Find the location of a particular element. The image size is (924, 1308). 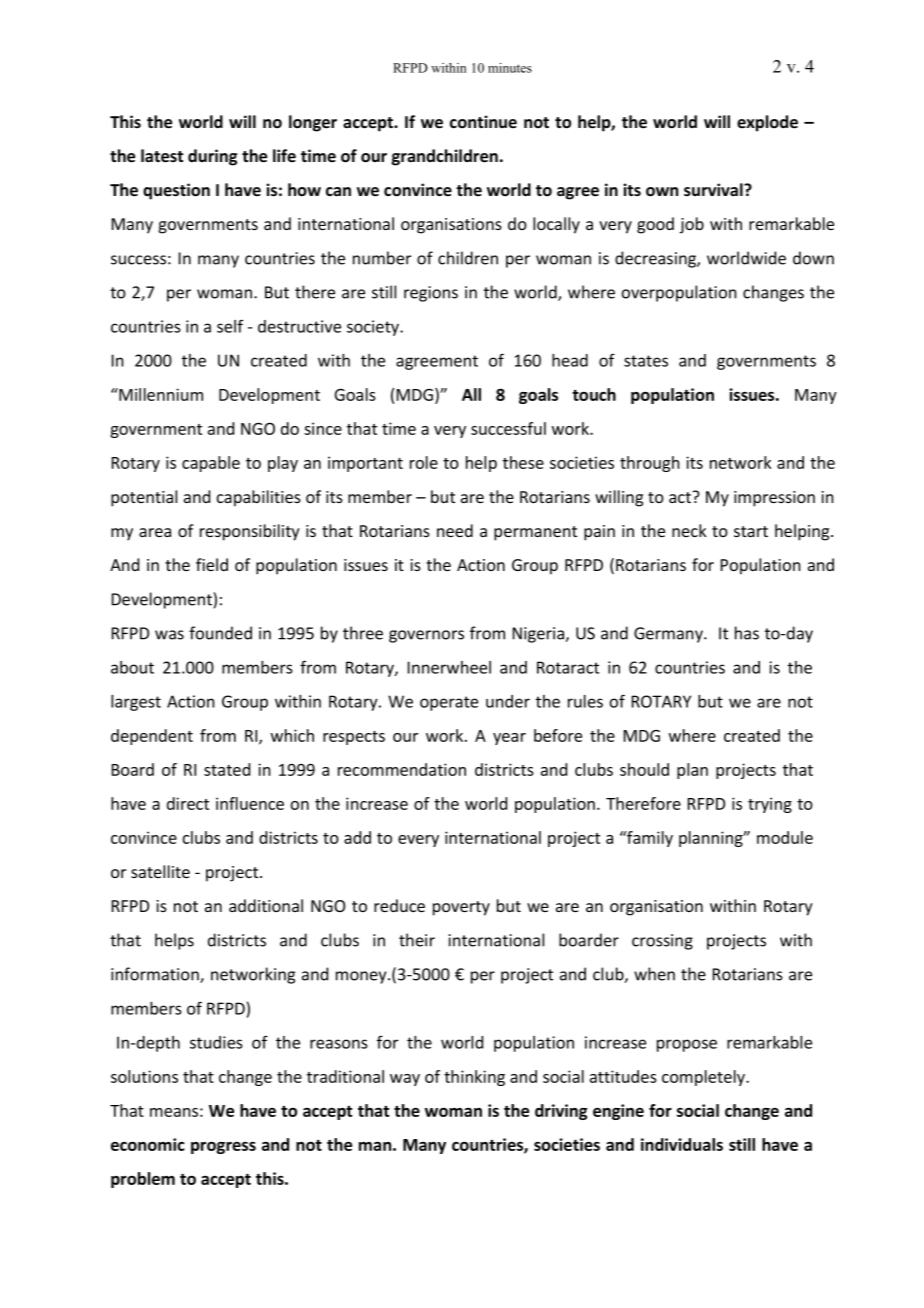

trying is located at coordinates (770, 805).
